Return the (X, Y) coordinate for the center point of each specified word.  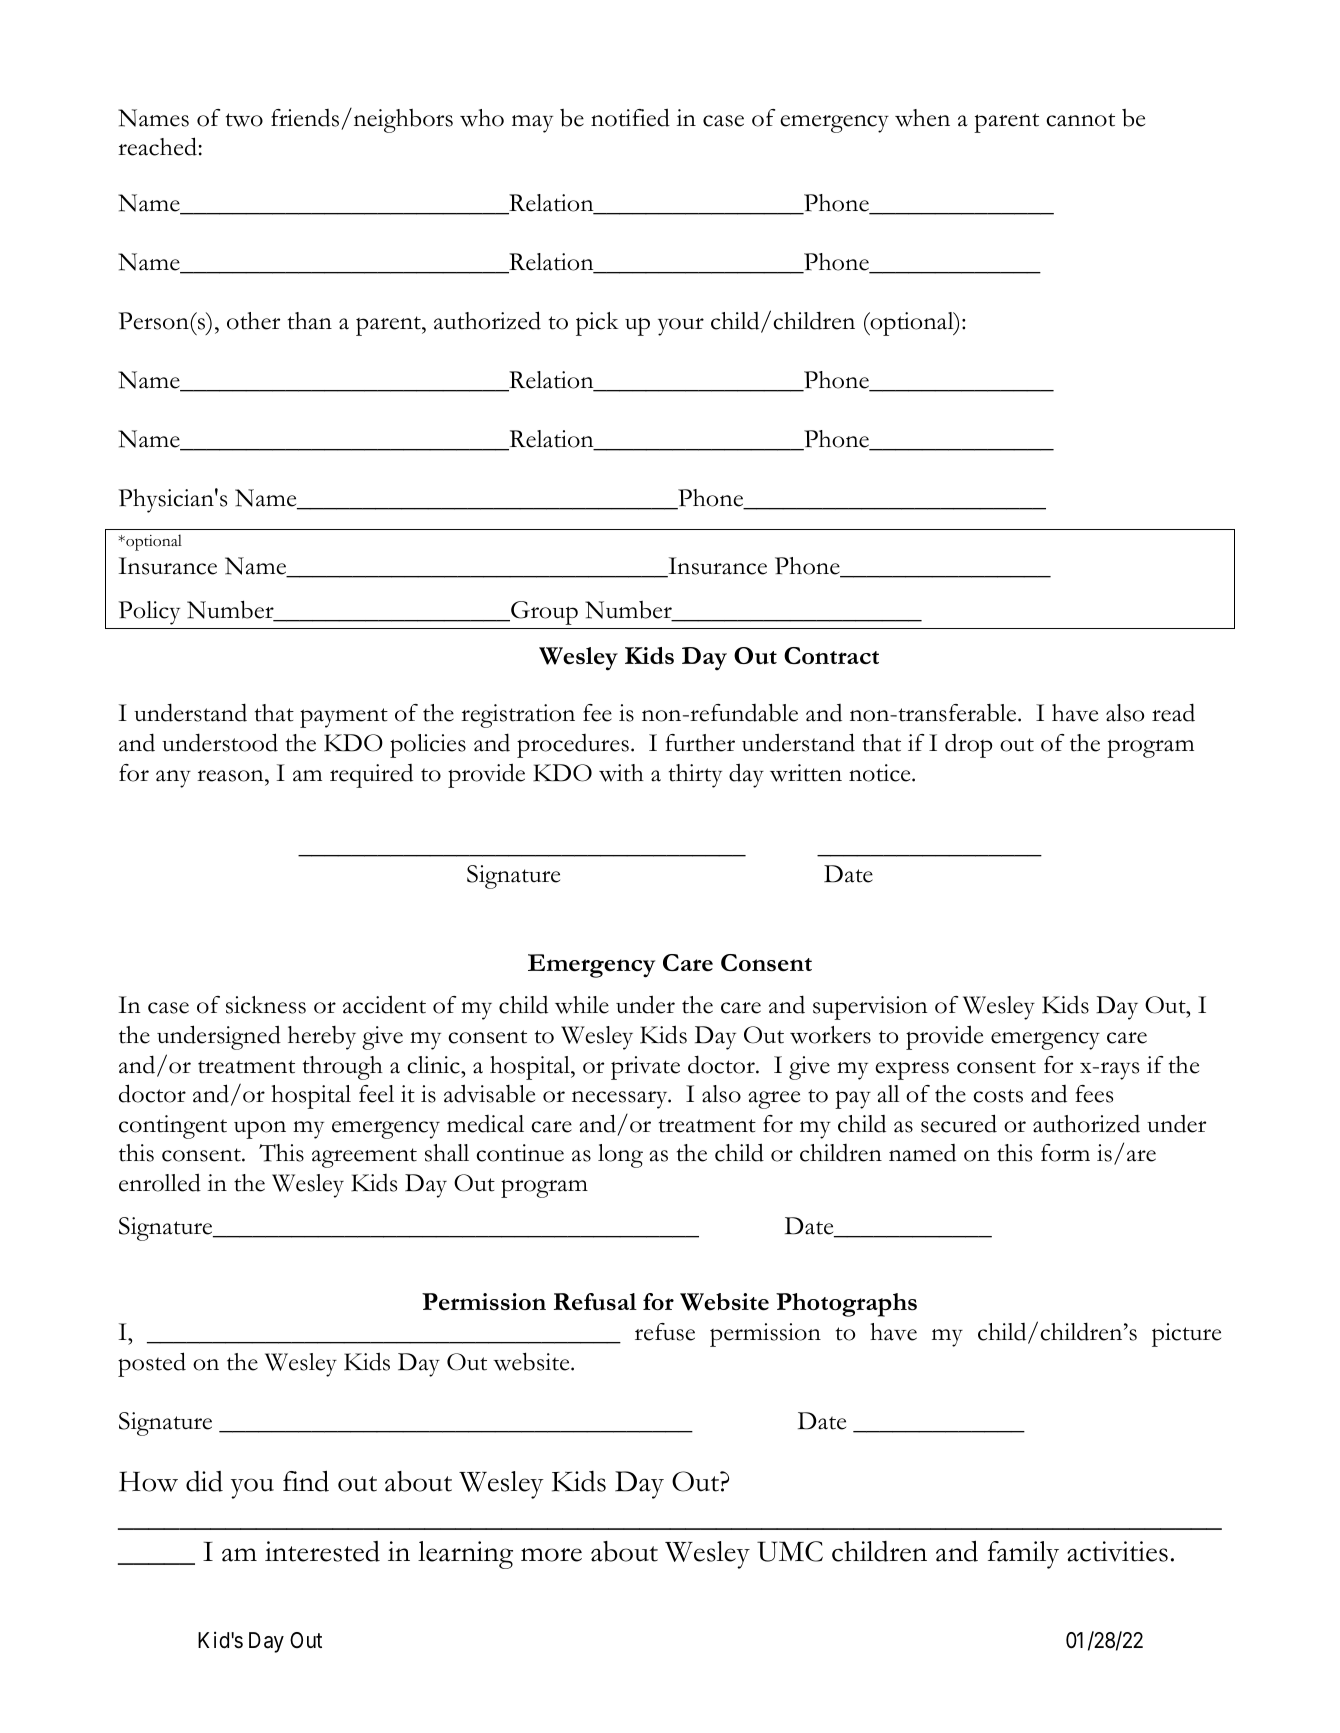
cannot (1080, 120)
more (551, 1555)
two (244, 120)
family (1023, 1555)
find (306, 1481)
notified (630, 117)
